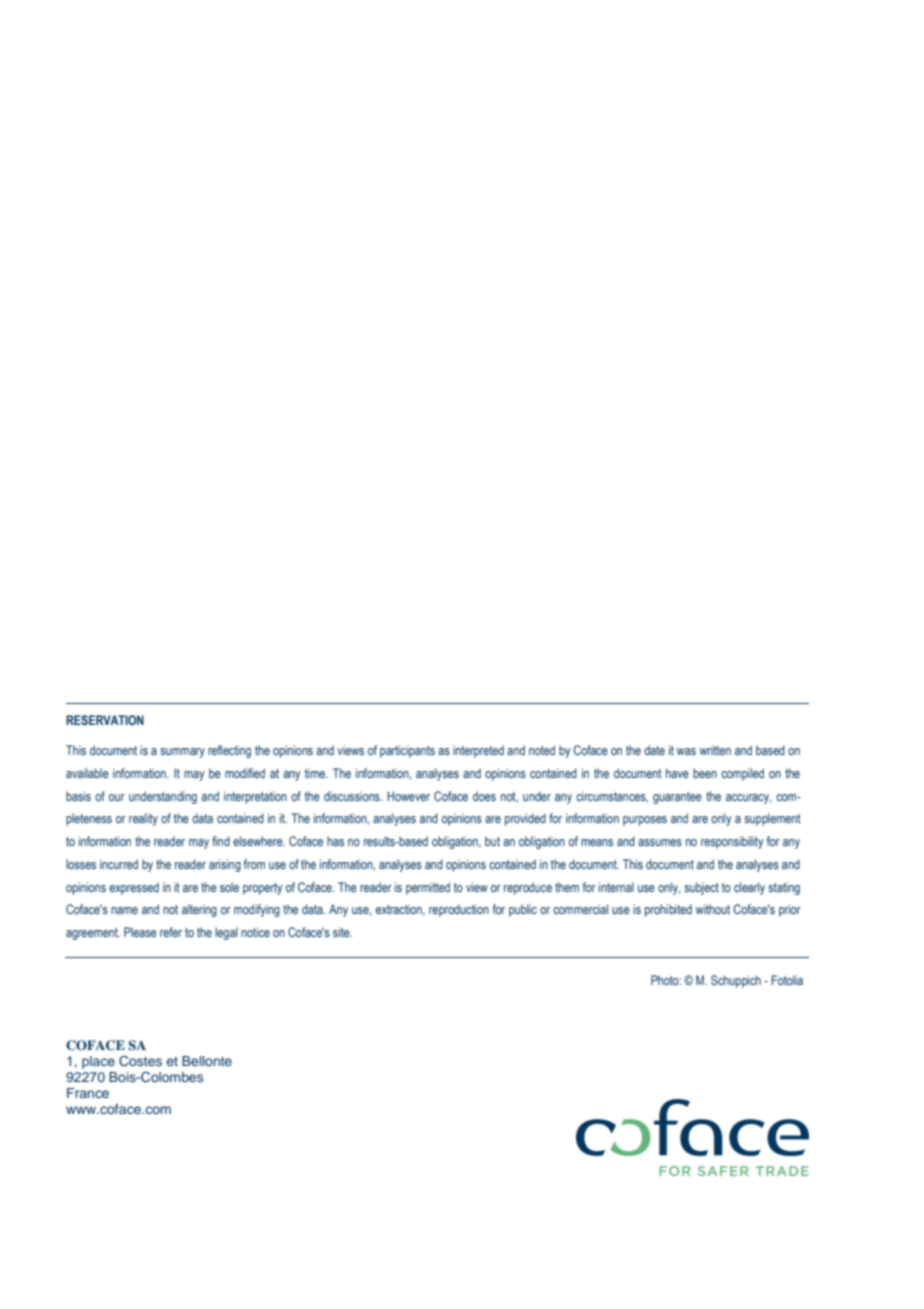 This screenshot has width=924, height=1309. What do you see at coordinates (787, 980) in the screenshot?
I see `Fotolia` at bounding box center [787, 980].
